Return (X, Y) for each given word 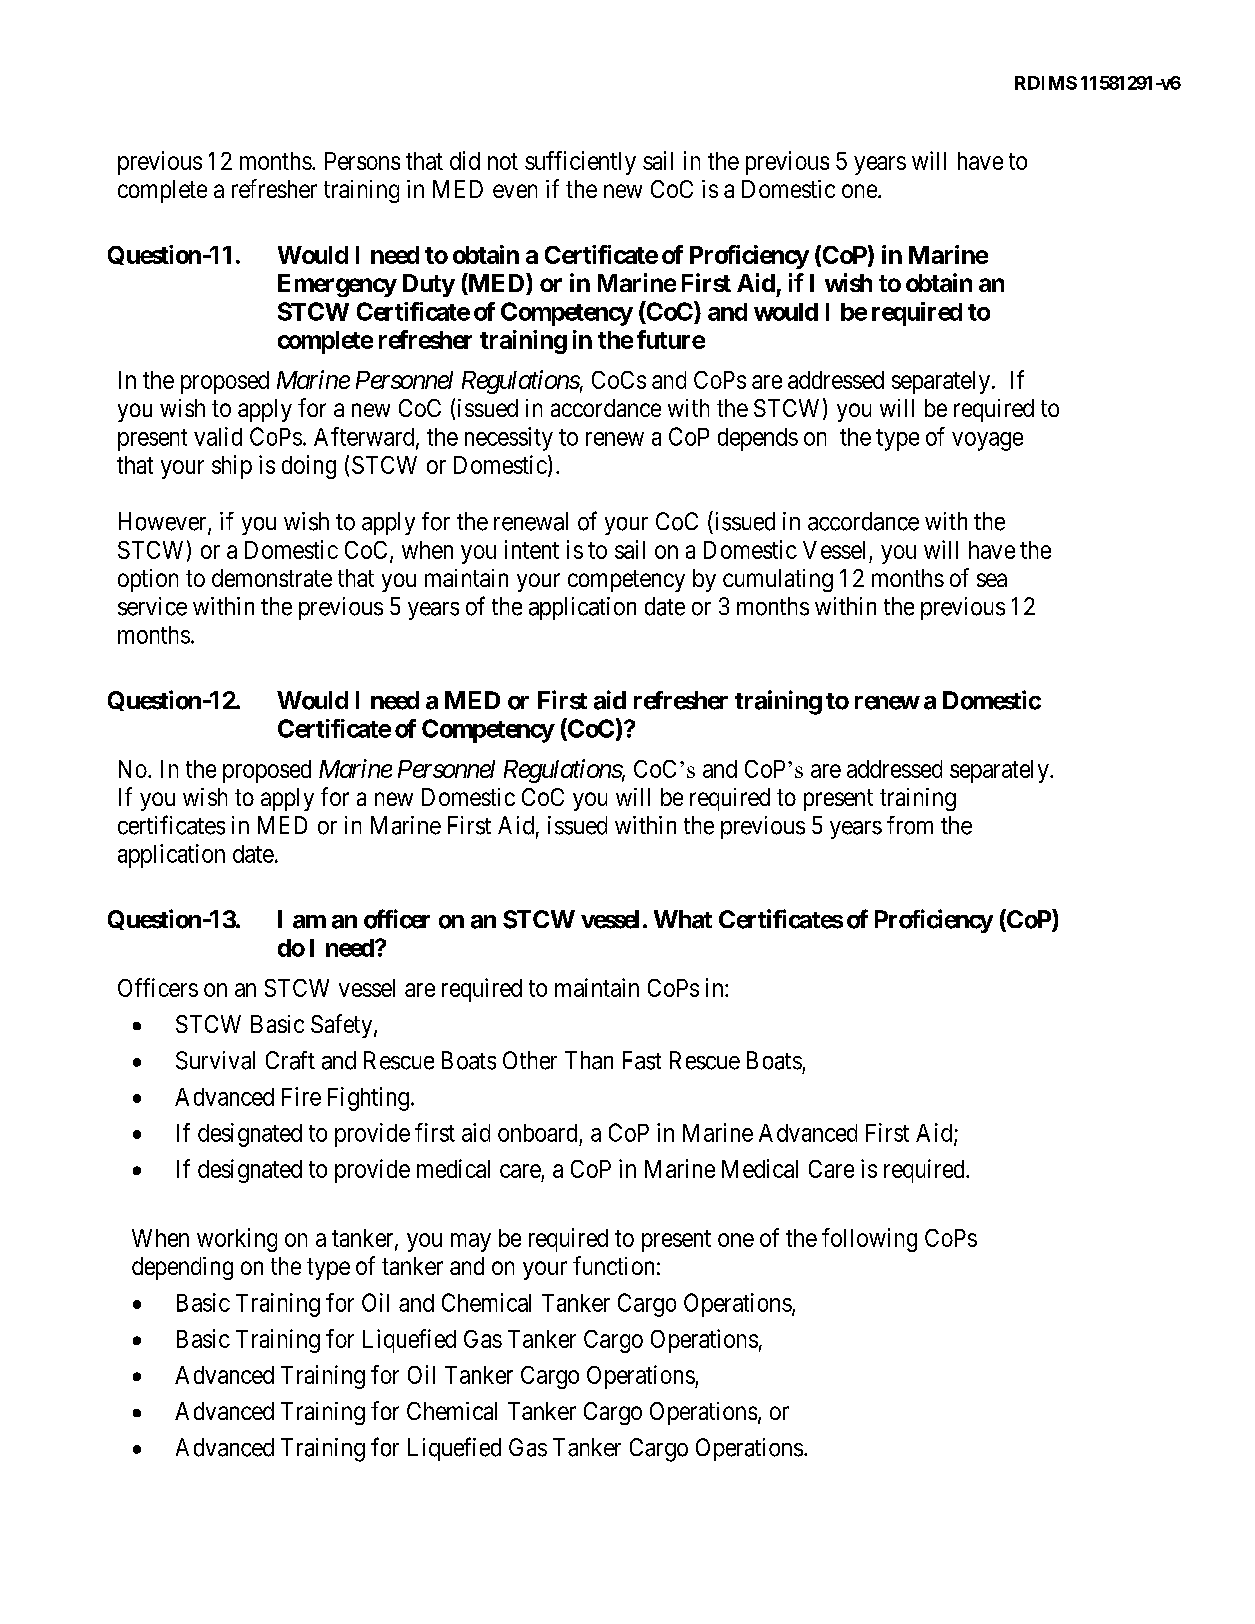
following (869, 1240)
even (515, 191)
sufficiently (580, 163)
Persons (362, 161)
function (613, 1265)
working (237, 1240)
